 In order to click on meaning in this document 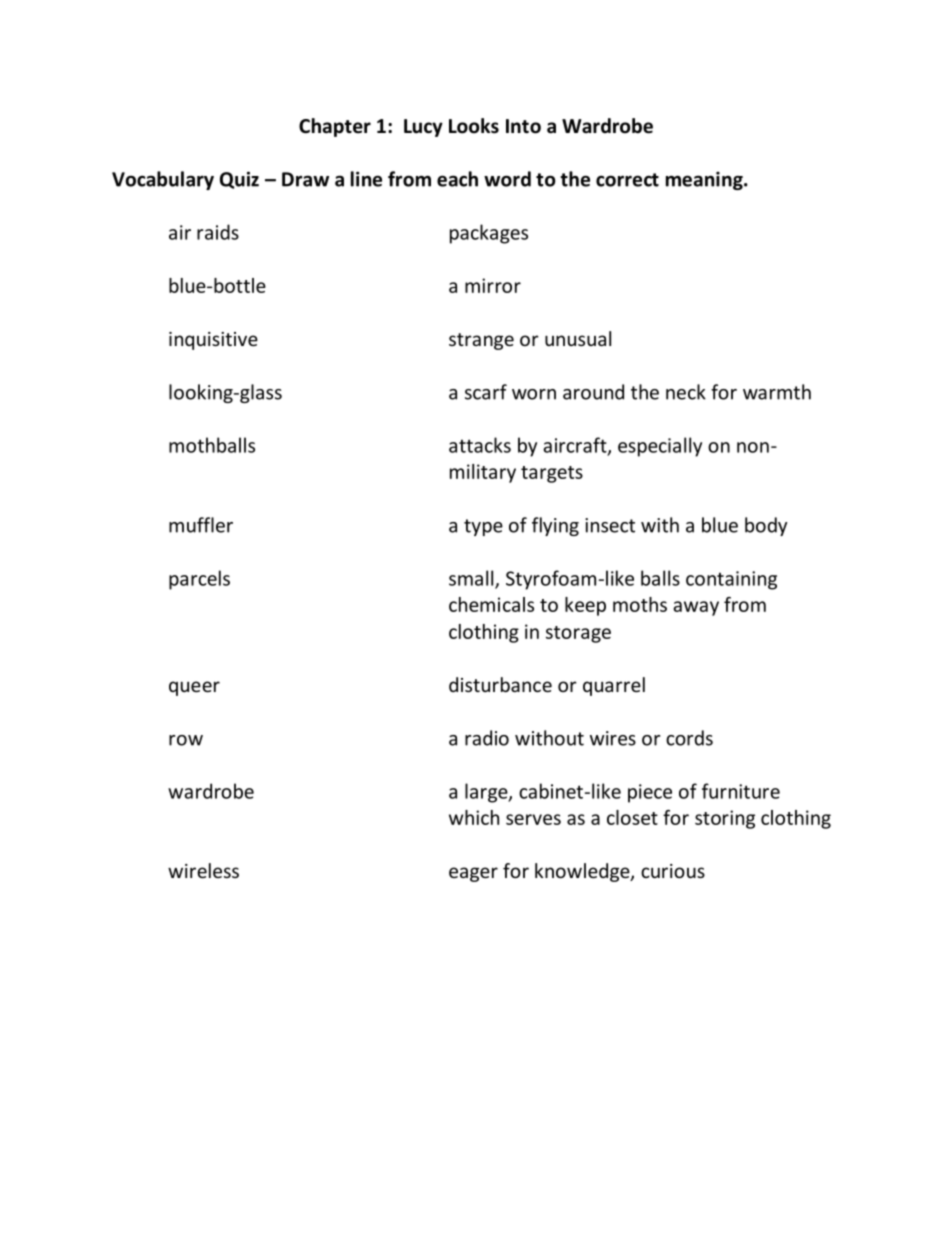, I will do `click(705, 180)`.
